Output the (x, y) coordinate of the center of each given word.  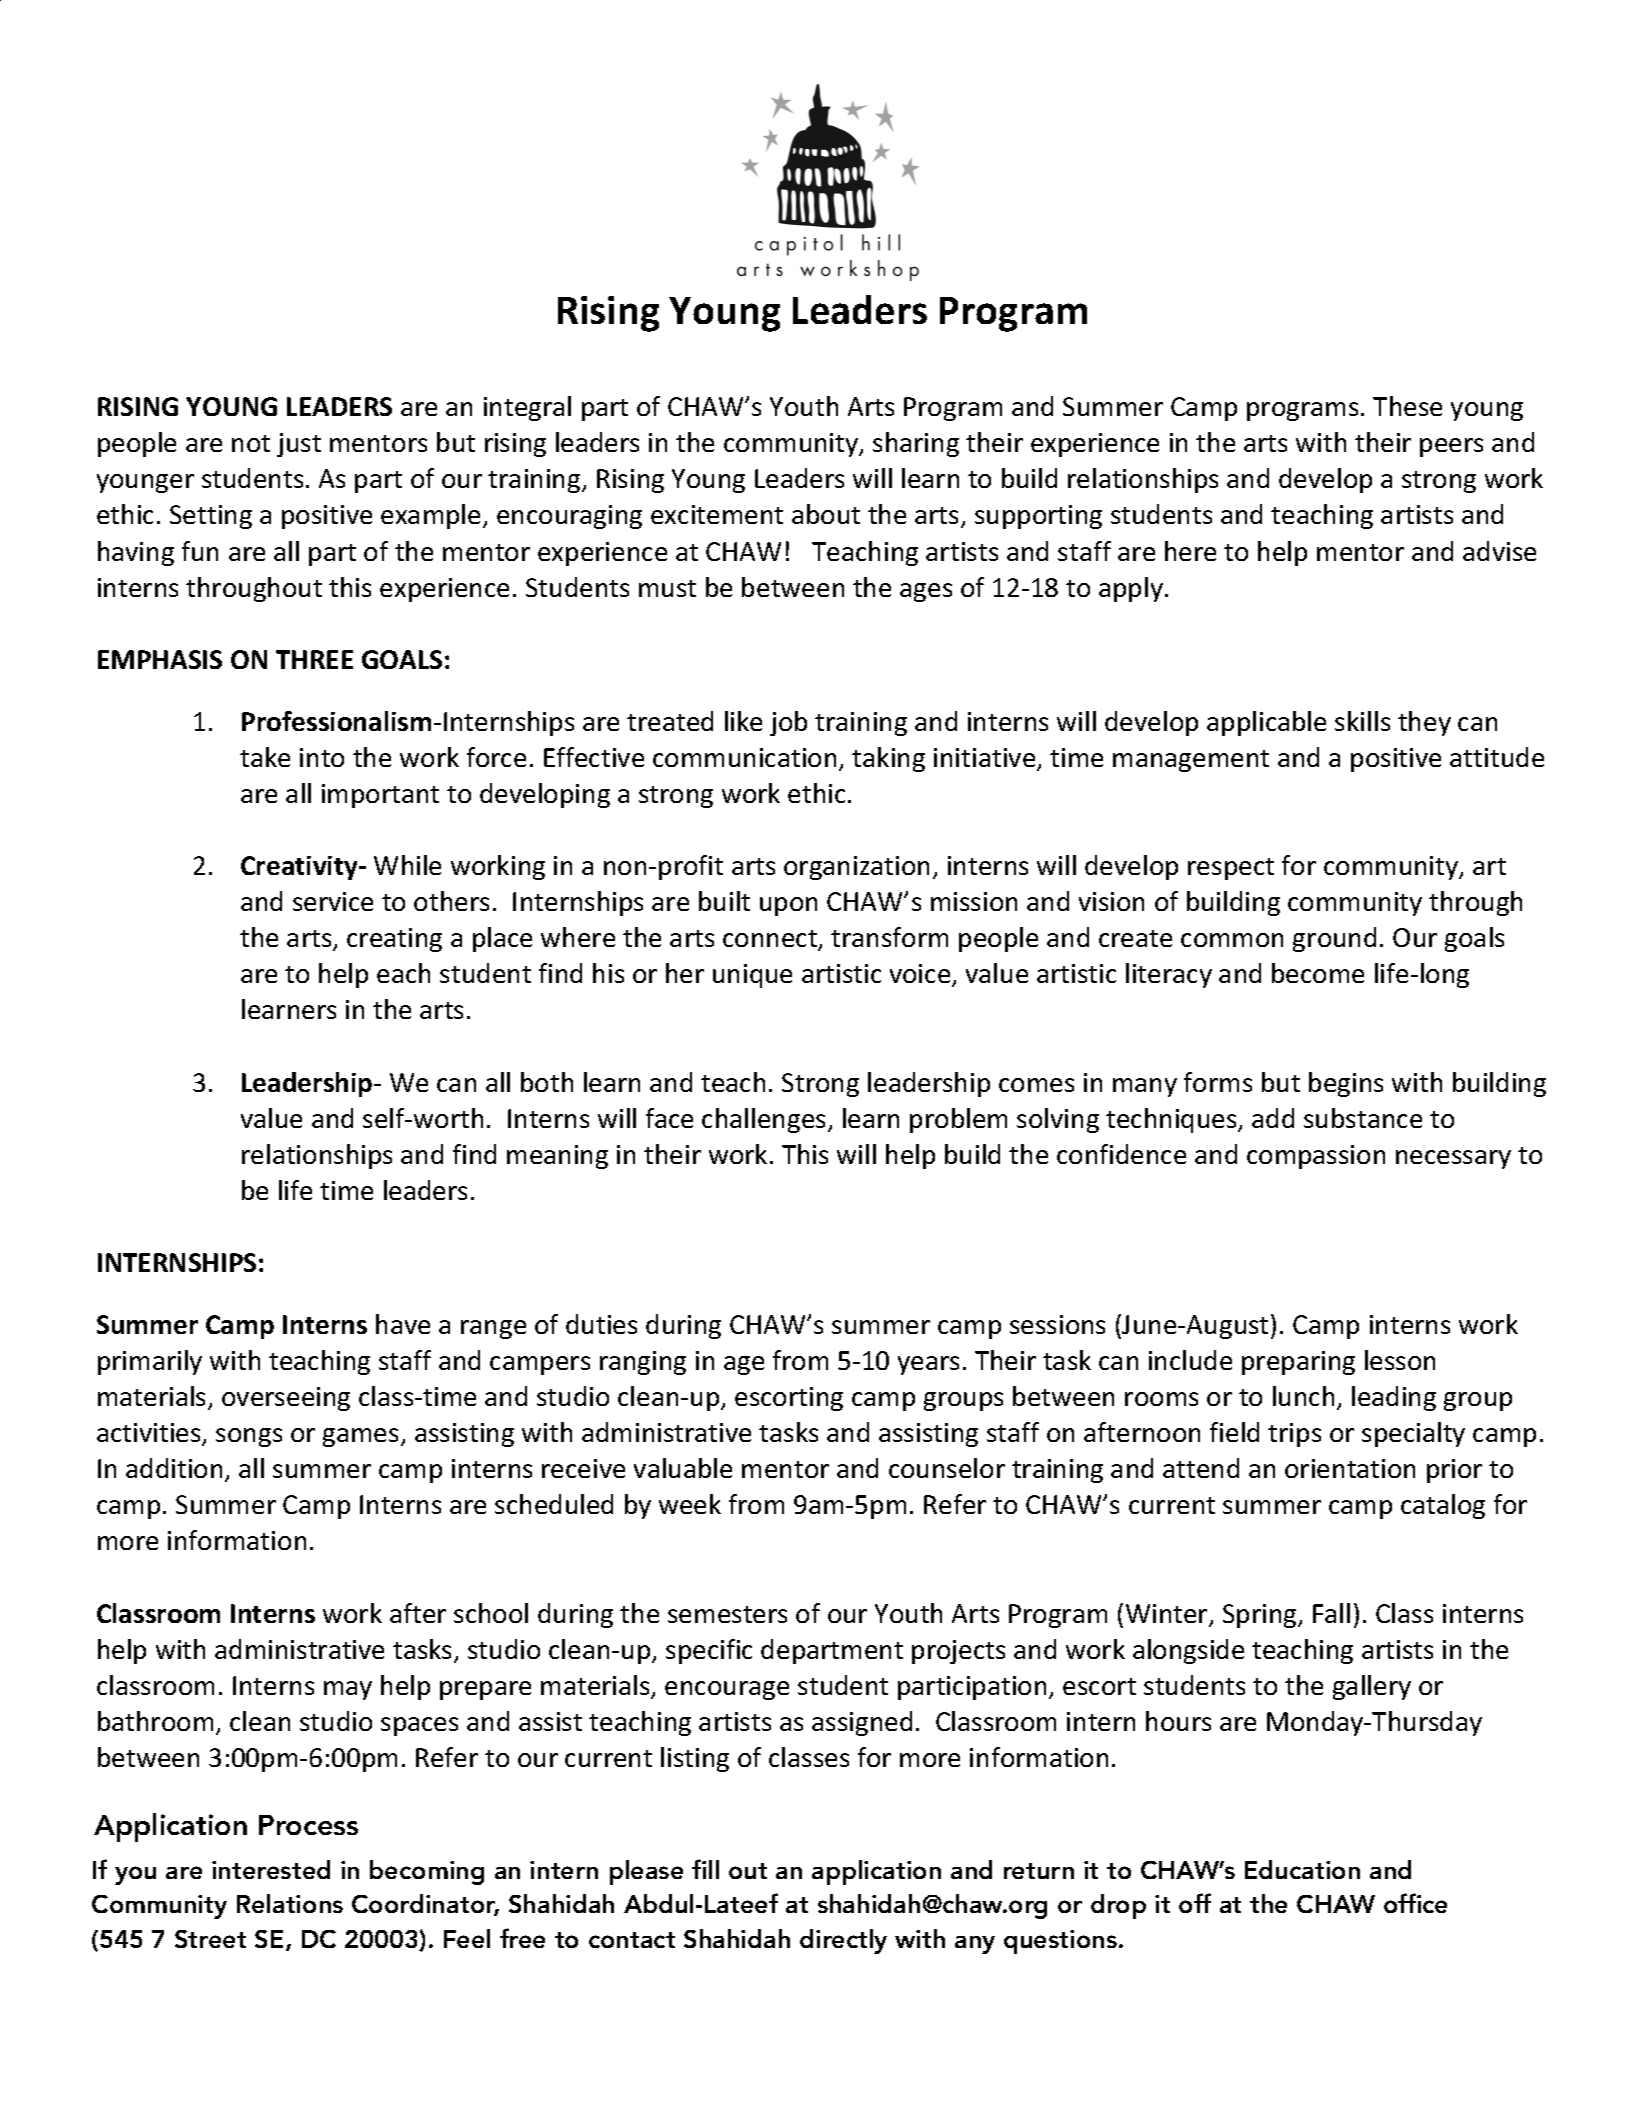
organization (856, 868)
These (1407, 406)
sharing (916, 444)
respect (1231, 869)
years (928, 1365)
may (348, 1690)
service (333, 901)
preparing (1298, 1363)
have (403, 1324)
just (299, 445)
